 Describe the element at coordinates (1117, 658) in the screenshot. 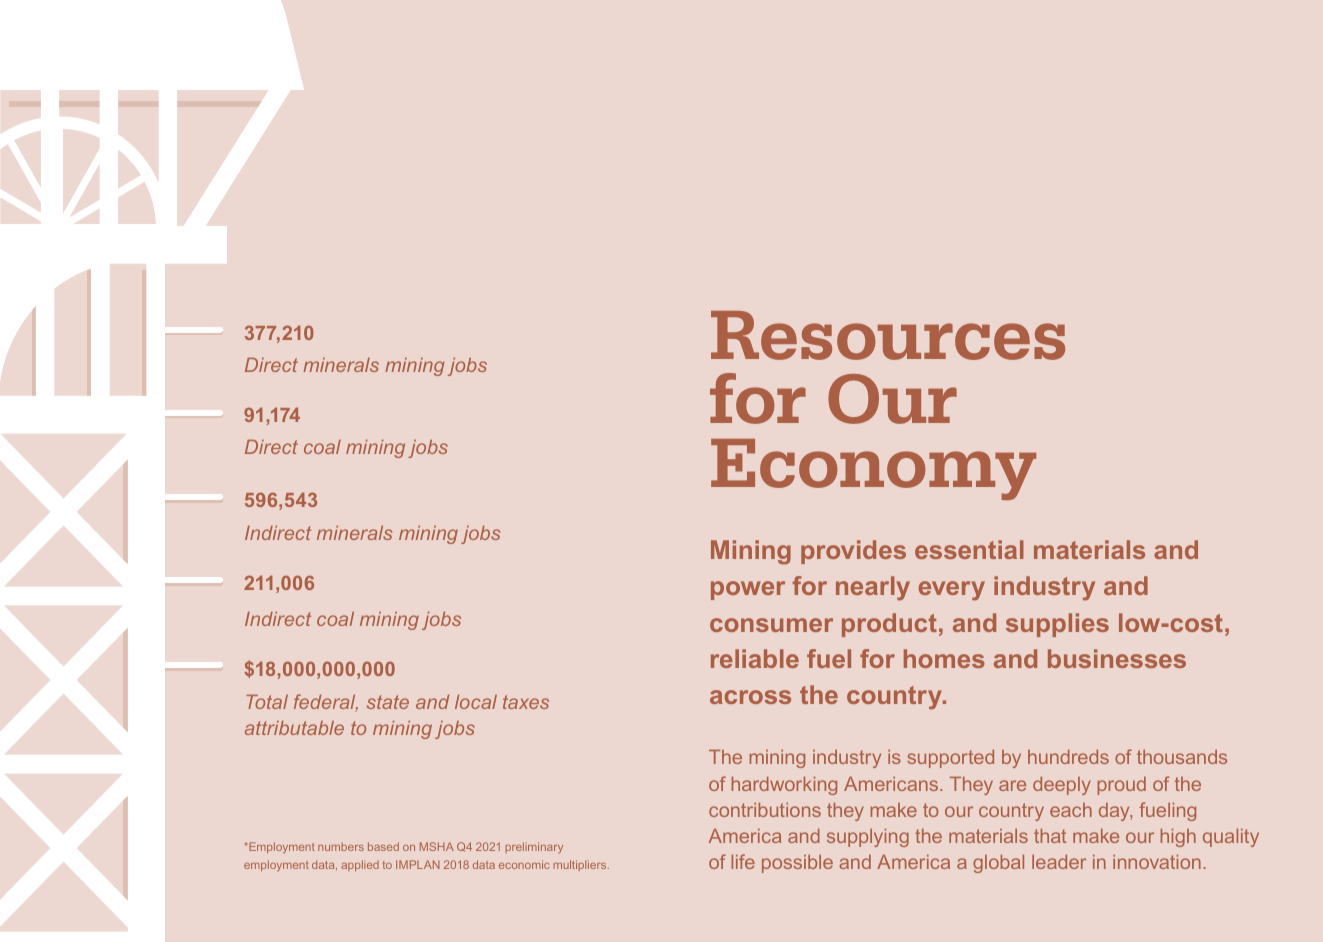

I see `businesses` at that location.
